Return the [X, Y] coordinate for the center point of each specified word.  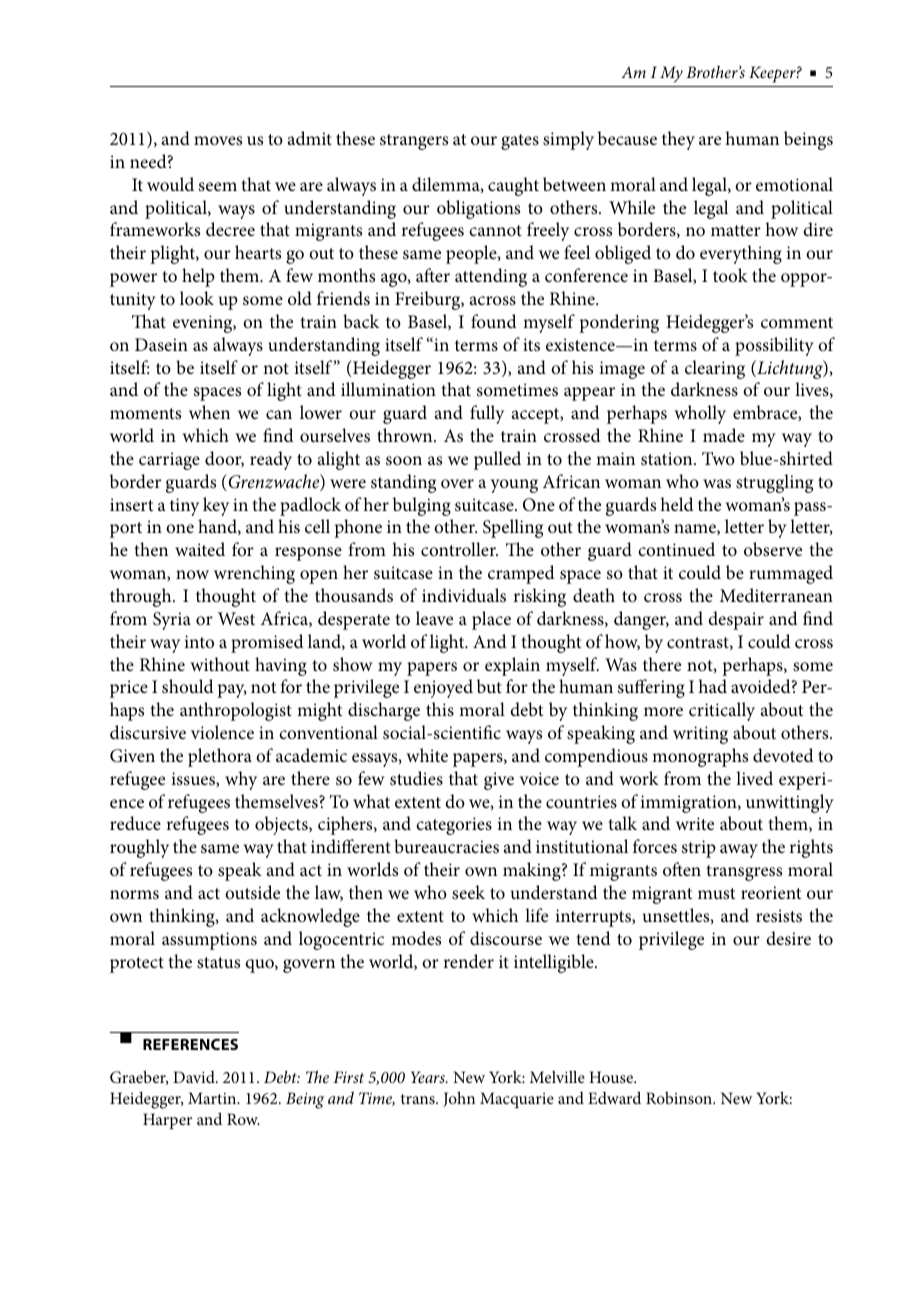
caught [513, 186]
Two [718, 458]
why [241, 780]
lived [754, 778]
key [216, 506]
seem [218, 187]
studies [416, 778]
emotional [794, 184]
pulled [497, 460]
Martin [213, 1098]
